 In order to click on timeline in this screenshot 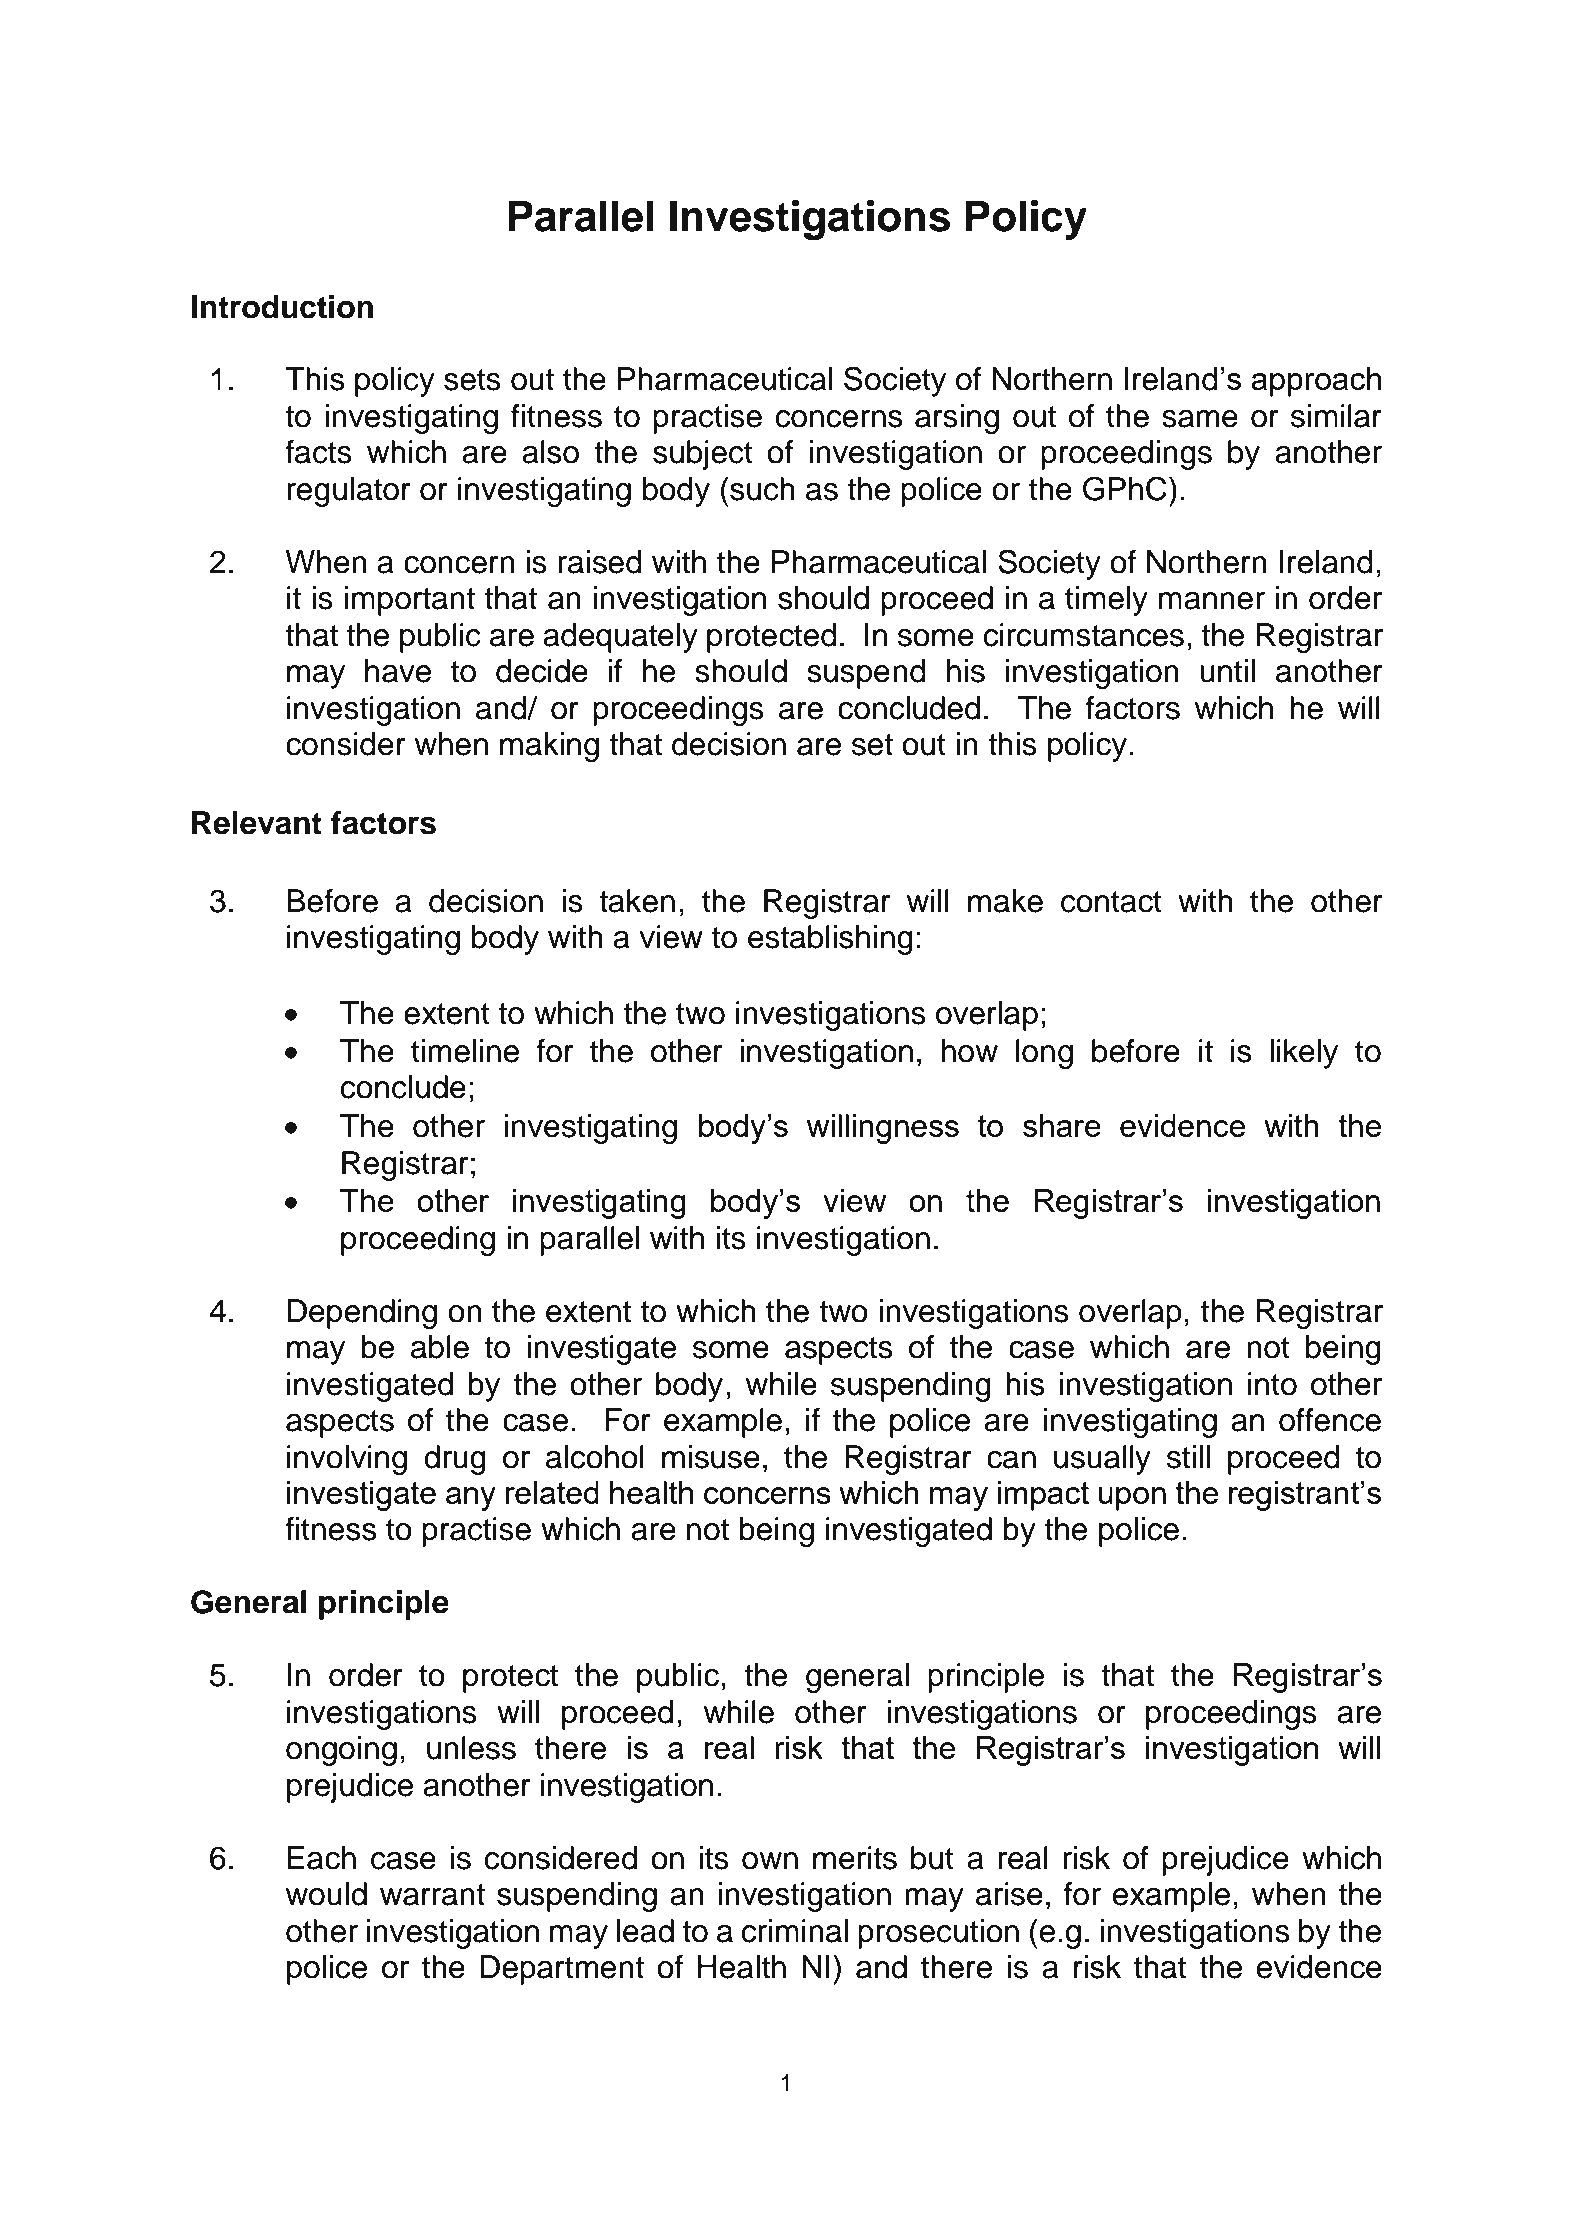, I will do `click(465, 1051)`.
